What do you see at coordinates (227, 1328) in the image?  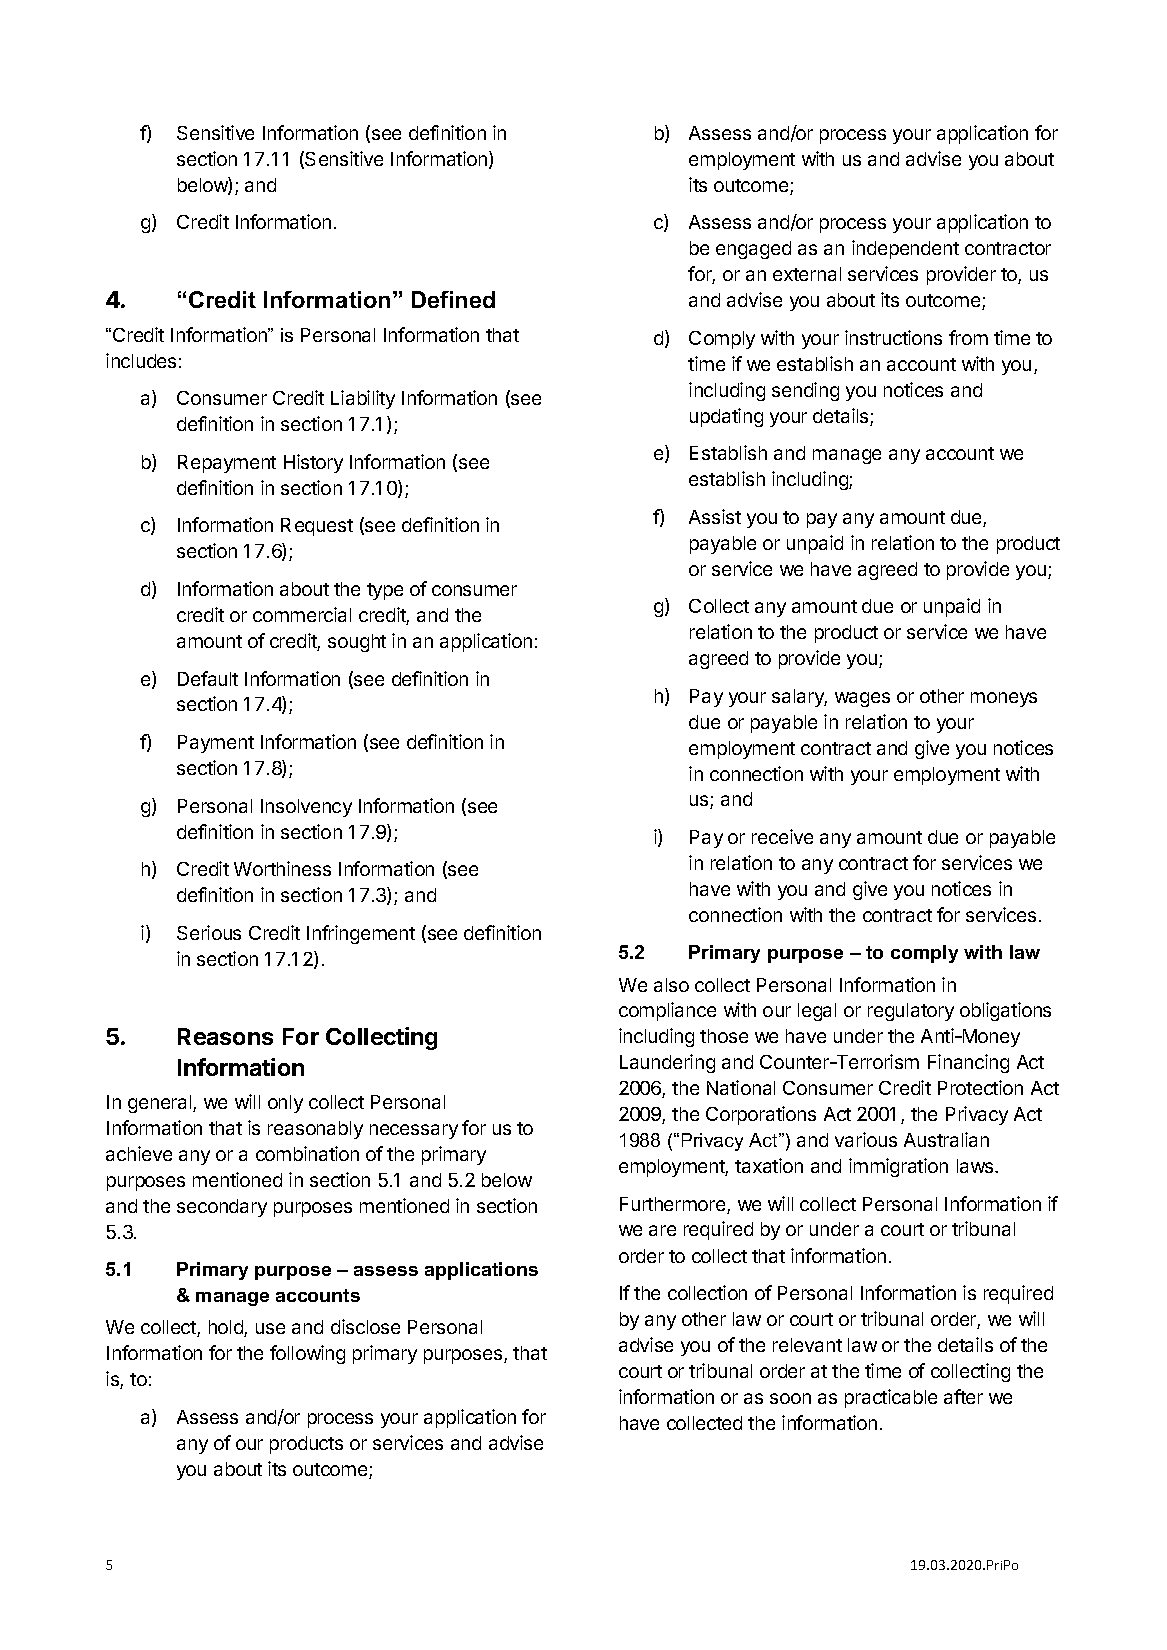 I see `hold` at bounding box center [227, 1328].
